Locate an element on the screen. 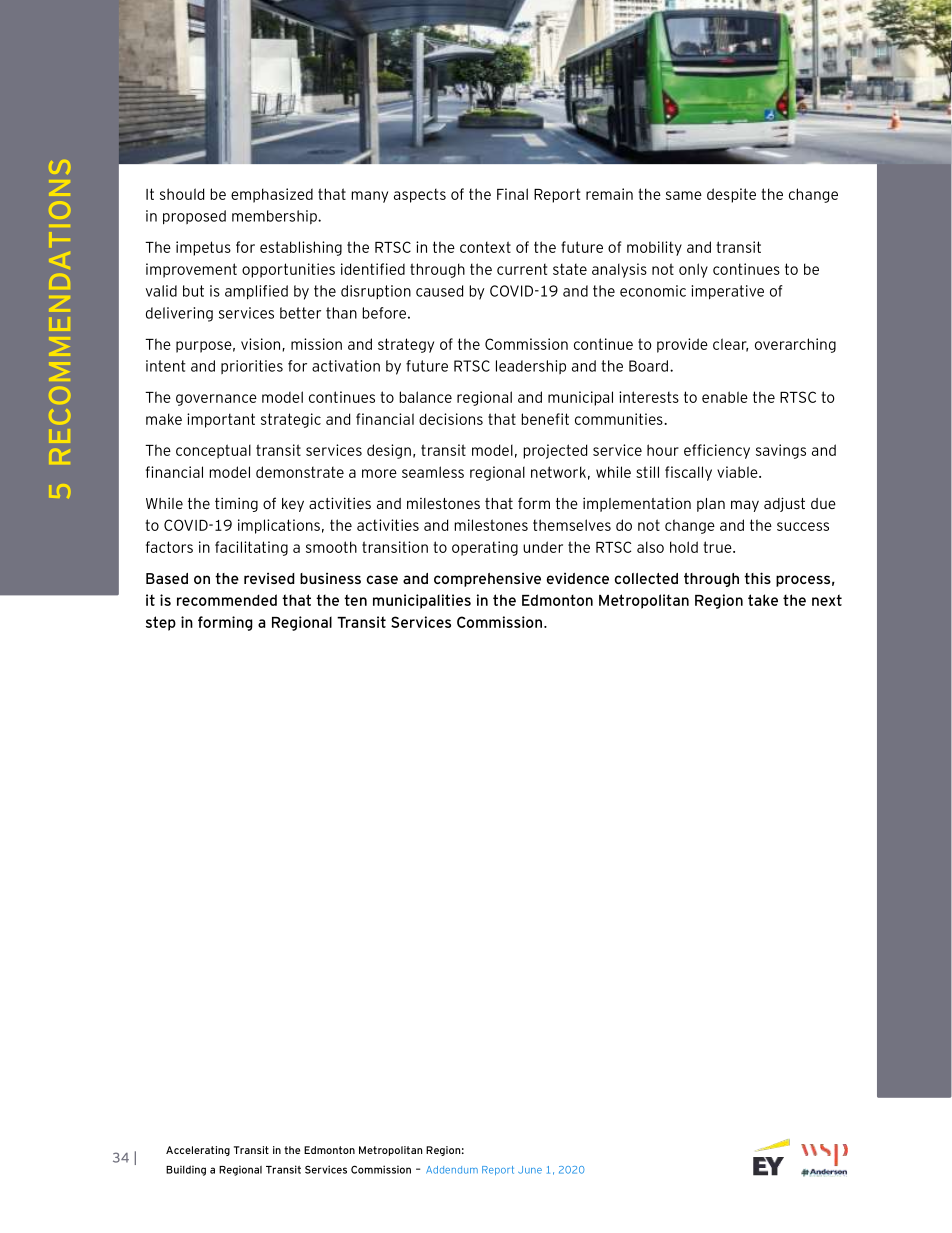  Accelerating is located at coordinates (198, 1151).
